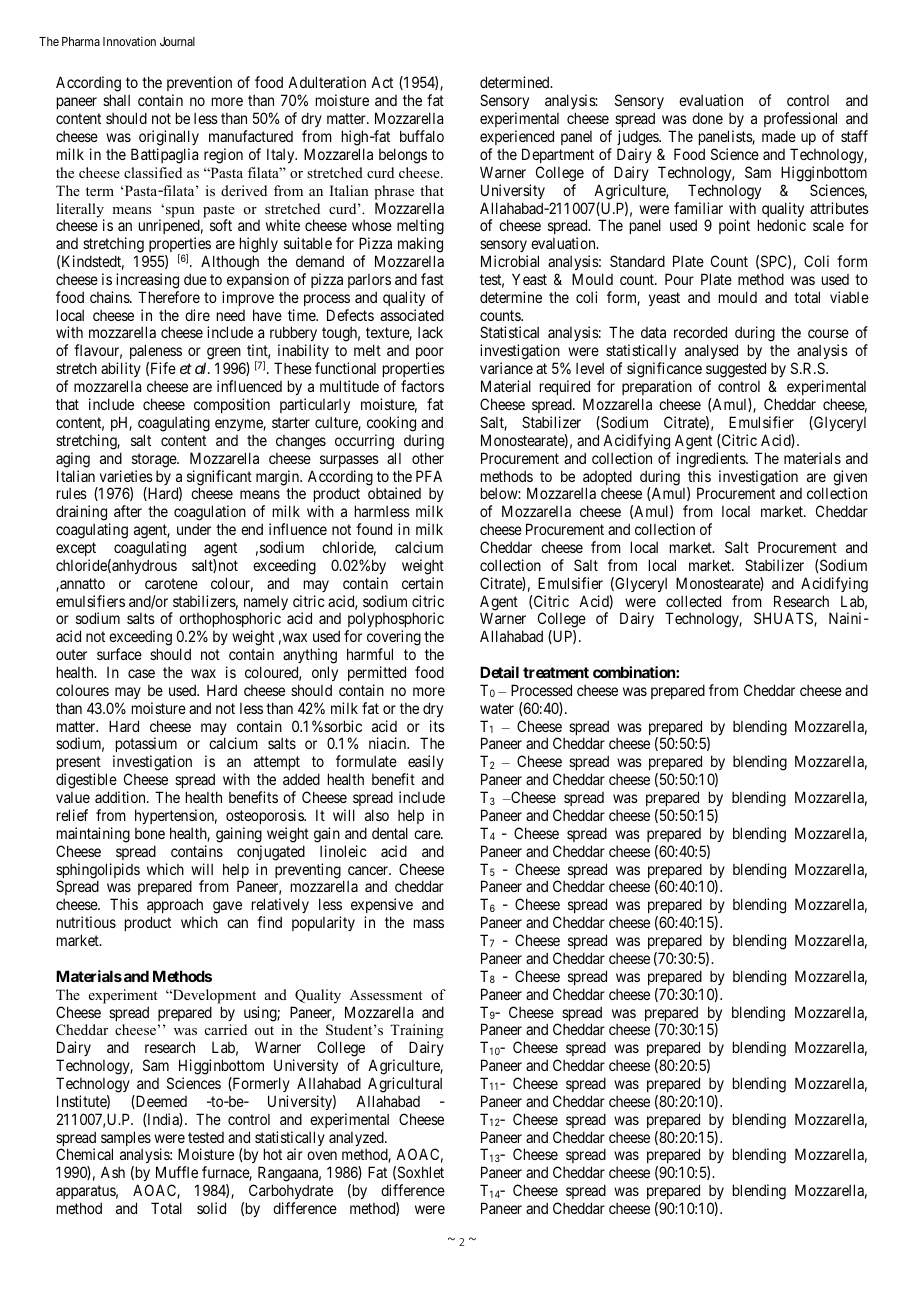 The height and width of the document is (1308, 924). What do you see at coordinates (693, 601) in the document?
I see `collected` at bounding box center [693, 601].
